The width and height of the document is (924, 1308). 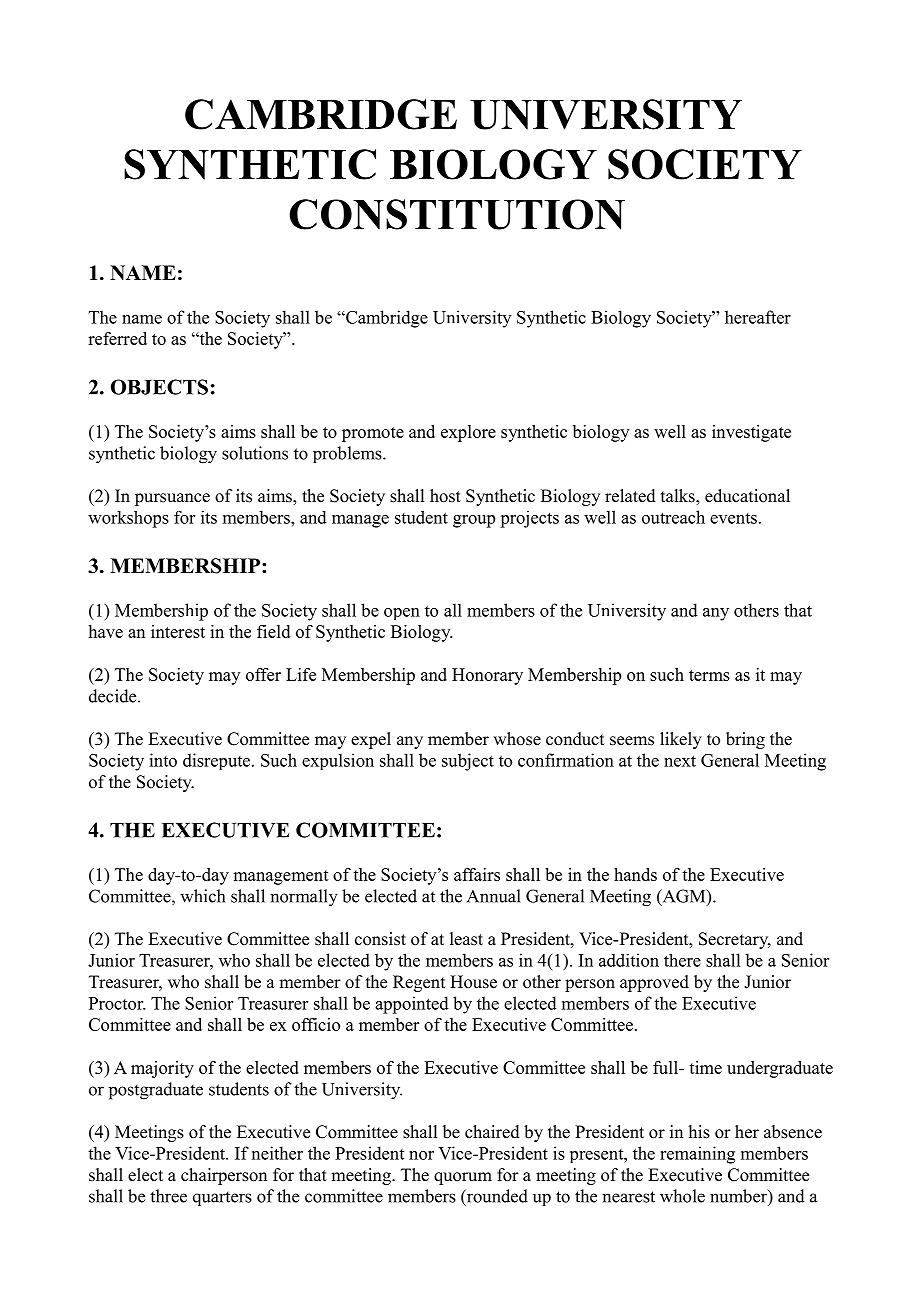 I want to click on referred, so click(x=117, y=338).
